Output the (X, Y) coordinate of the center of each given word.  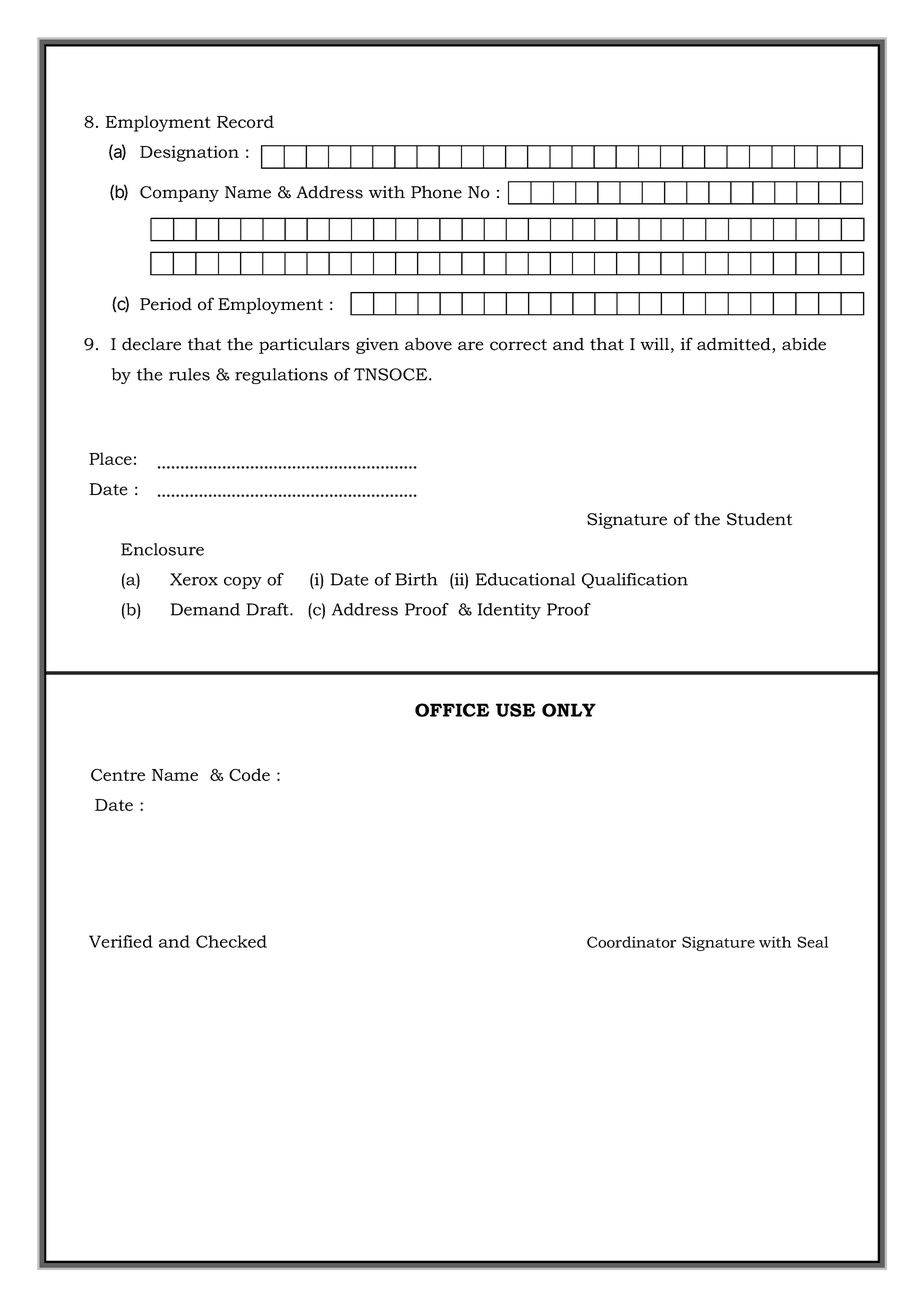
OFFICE (452, 710)
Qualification (635, 581)
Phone (436, 192)
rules (189, 374)
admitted (735, 345)
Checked (231, 941)
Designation (189, 153)
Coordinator (631, 942)
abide (804, 344)
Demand (205, 609)
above (428, 344)
